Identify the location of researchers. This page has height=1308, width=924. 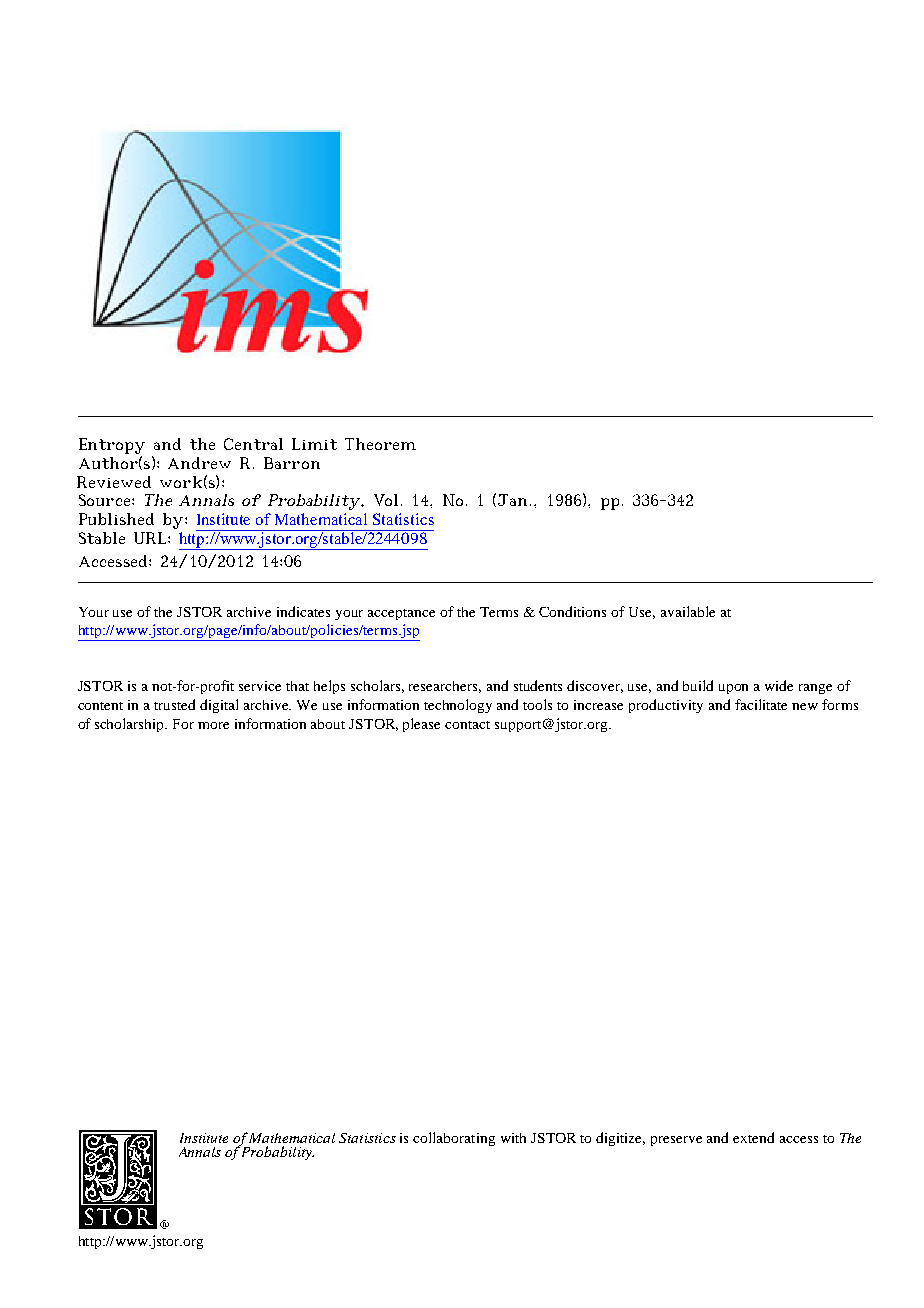
(445, 687).
